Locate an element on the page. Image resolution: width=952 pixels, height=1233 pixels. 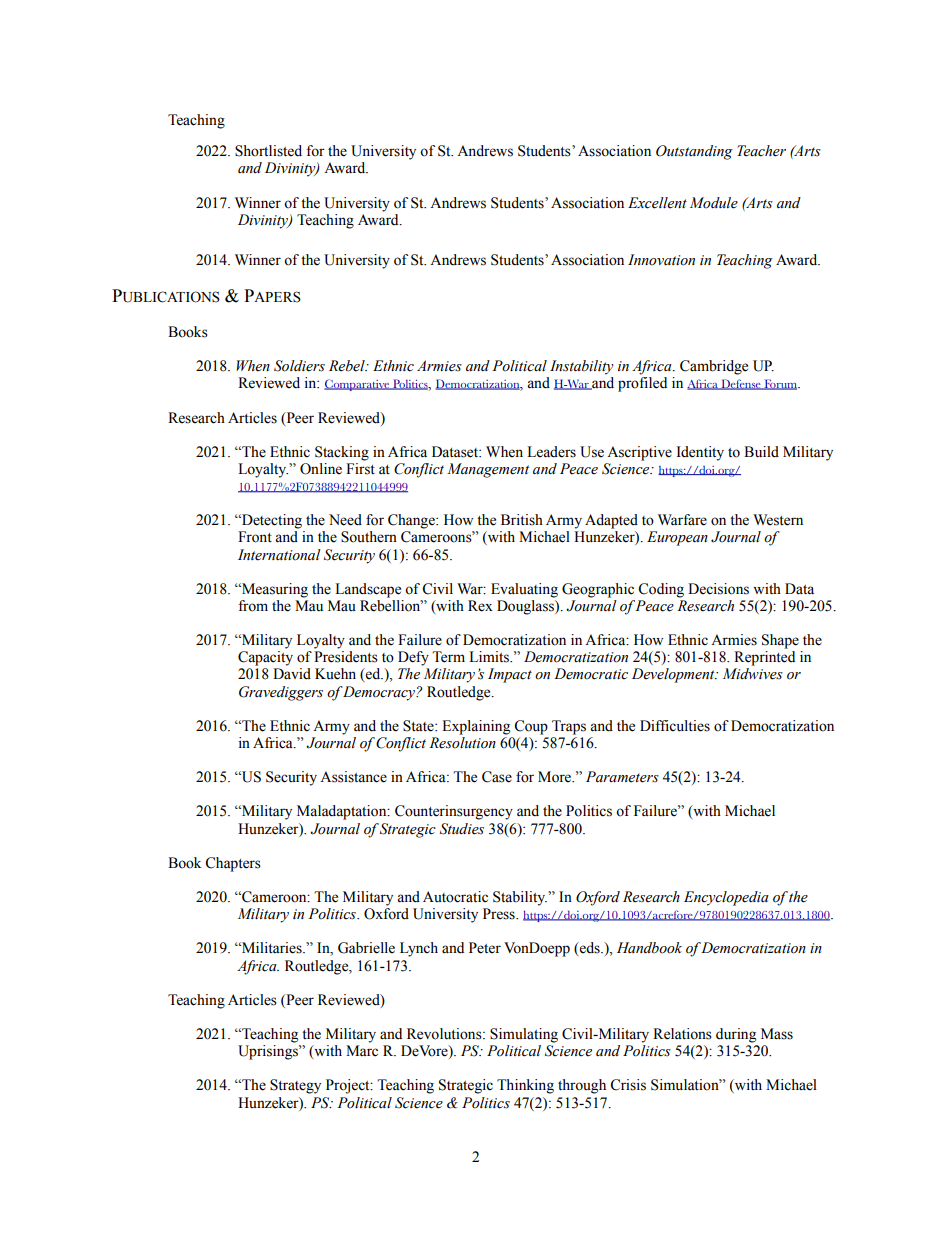
Simulating is located at coordinates (524, 1035).
